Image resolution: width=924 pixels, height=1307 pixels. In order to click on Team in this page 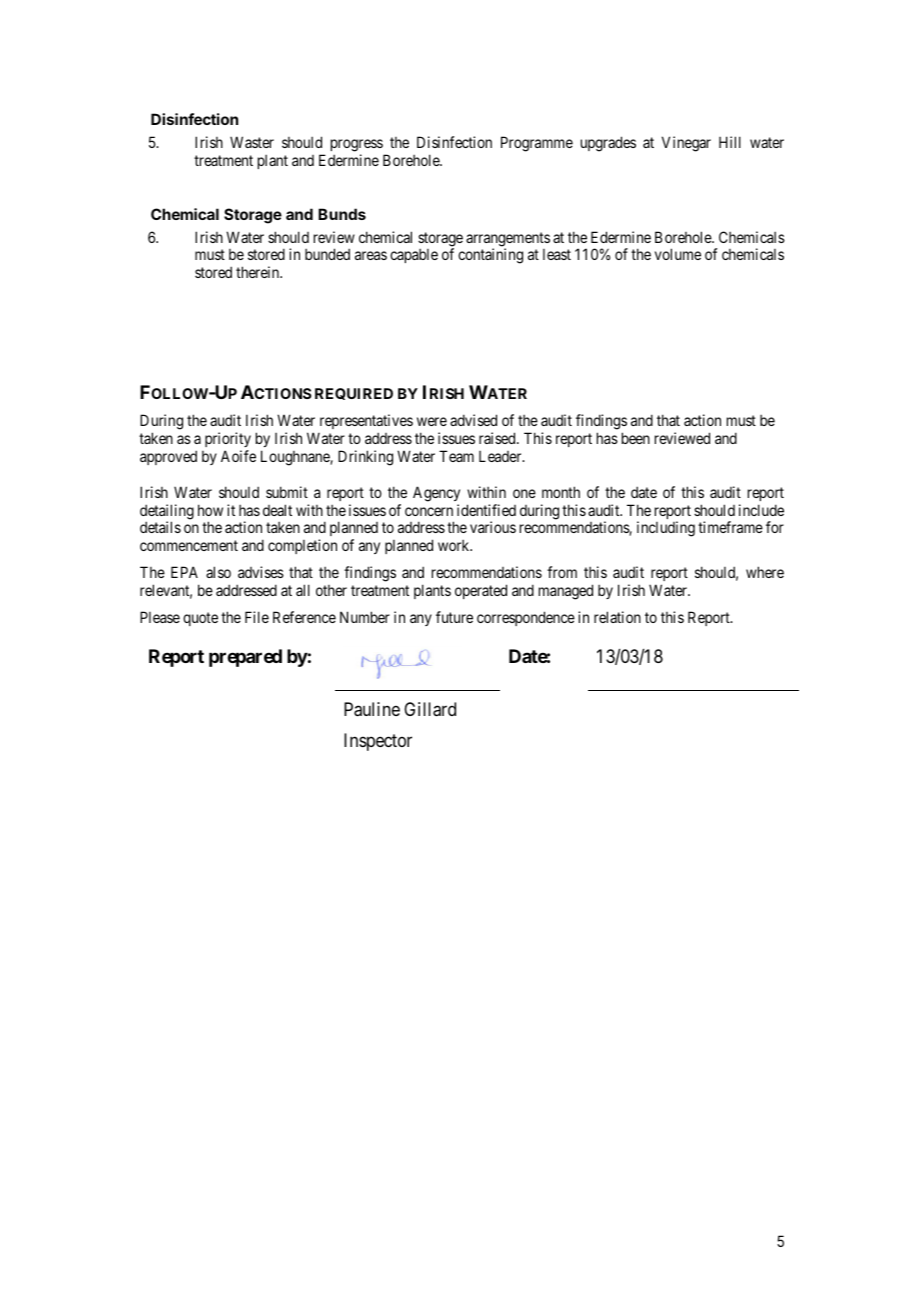, I will do `click(456, 456)`.
